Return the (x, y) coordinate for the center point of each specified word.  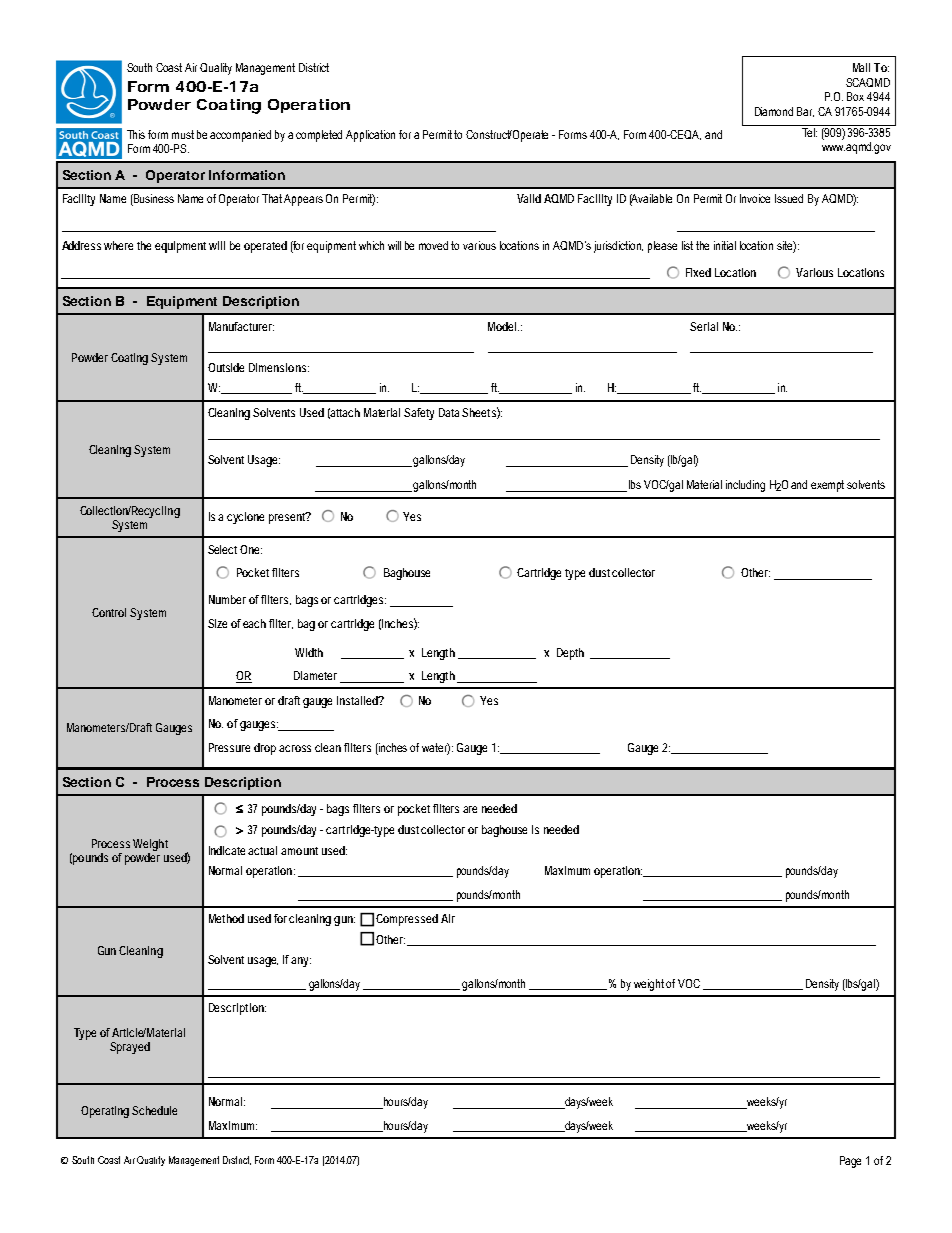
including (745, 486)
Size (217, 623)
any (301, 962)
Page (850, 1162)
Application (370, 136)
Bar (805, 112)
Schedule (154, 1110)
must (183, 134)
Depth (570, 654)
